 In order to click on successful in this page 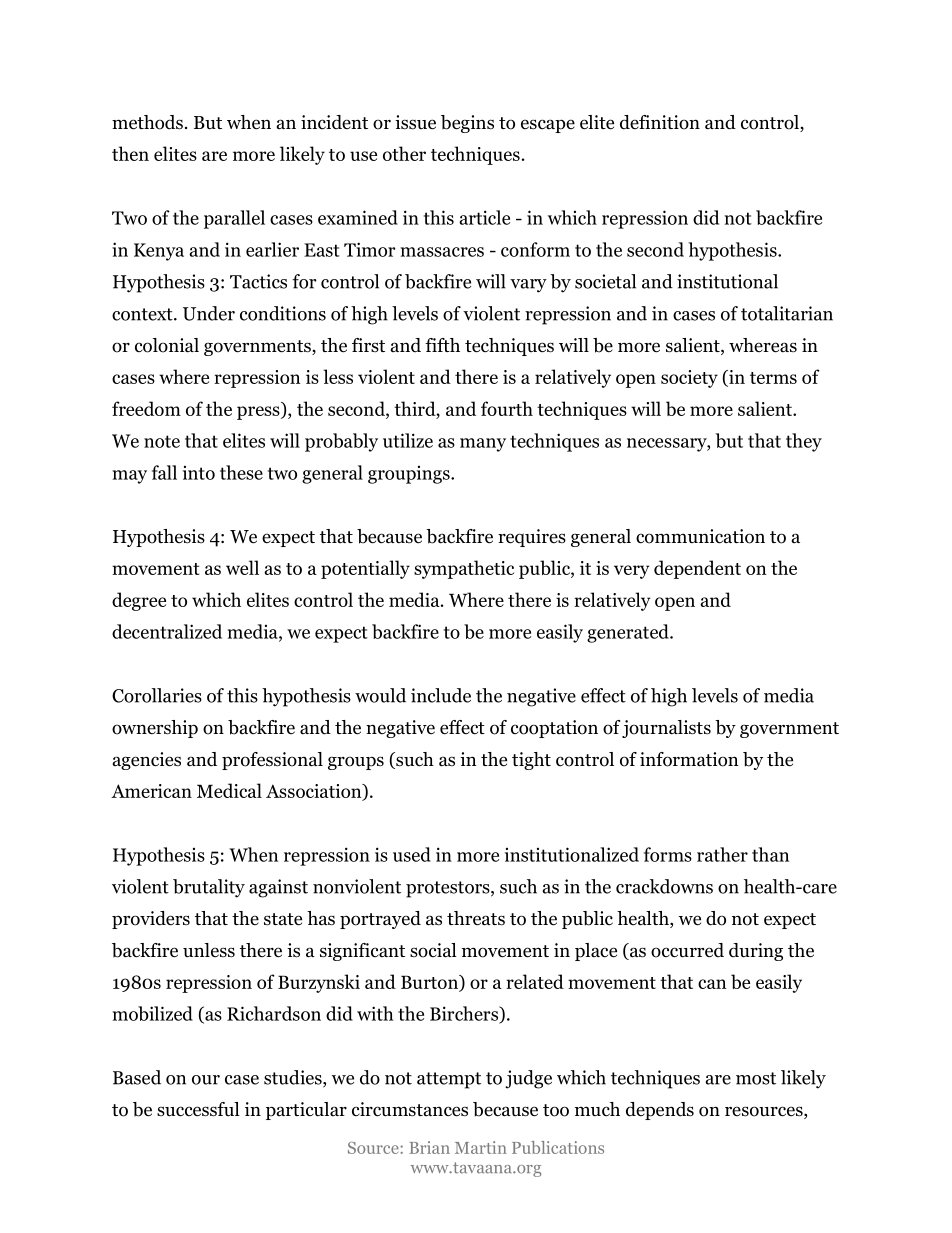, I will do `click(198, 1109)`.
